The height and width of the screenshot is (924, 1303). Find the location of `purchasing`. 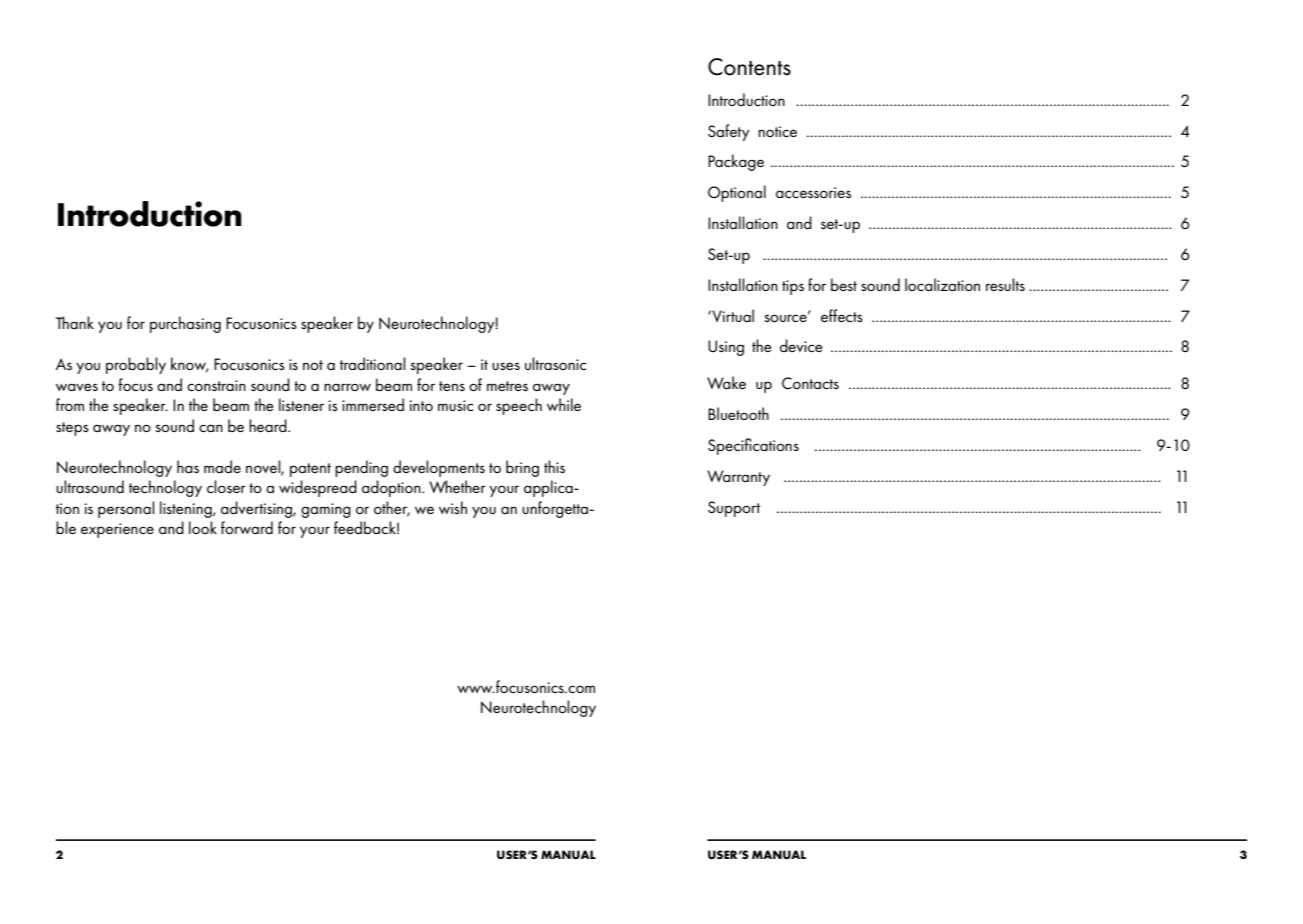

purchasing is located at coordinates (185, 324).
